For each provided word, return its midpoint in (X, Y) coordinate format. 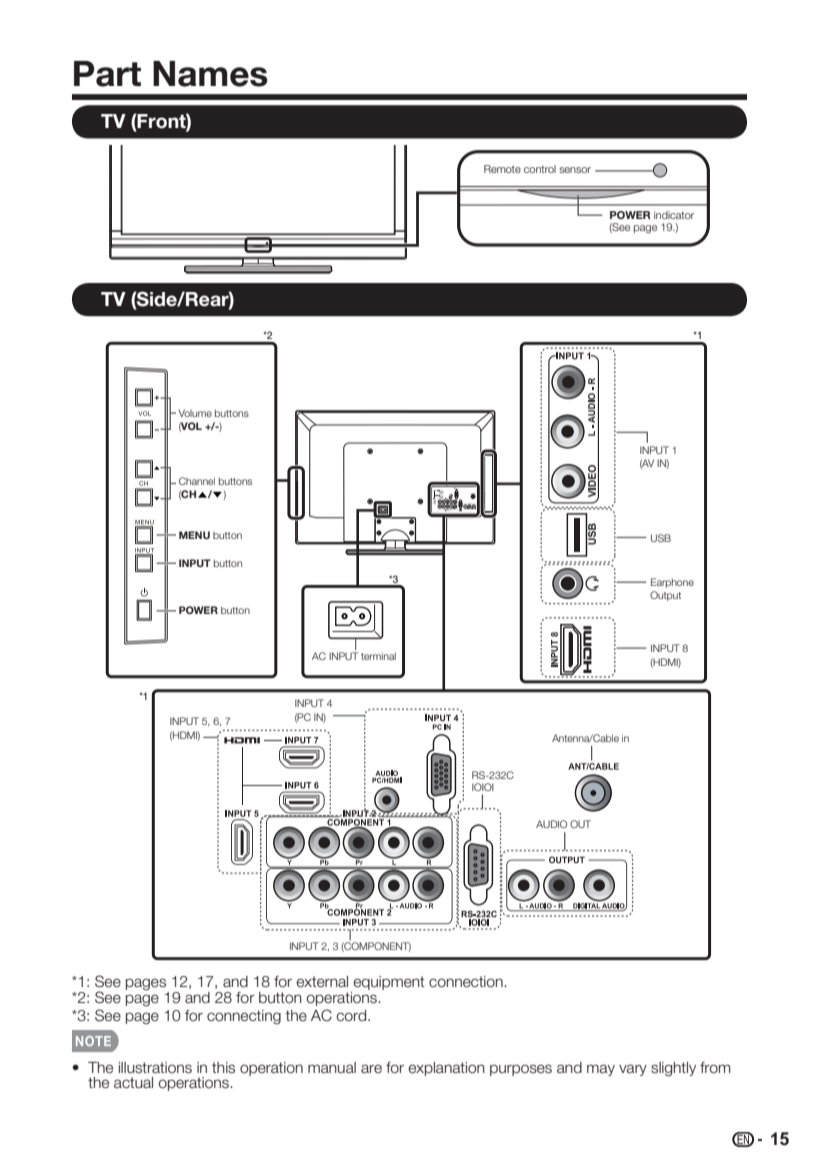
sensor (575, 170)
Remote (502, 169)
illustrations (155, 1068)
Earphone (672, 583)
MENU (194, 535)
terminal (378, 656)
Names (210, 74)
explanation (446, 1069)
